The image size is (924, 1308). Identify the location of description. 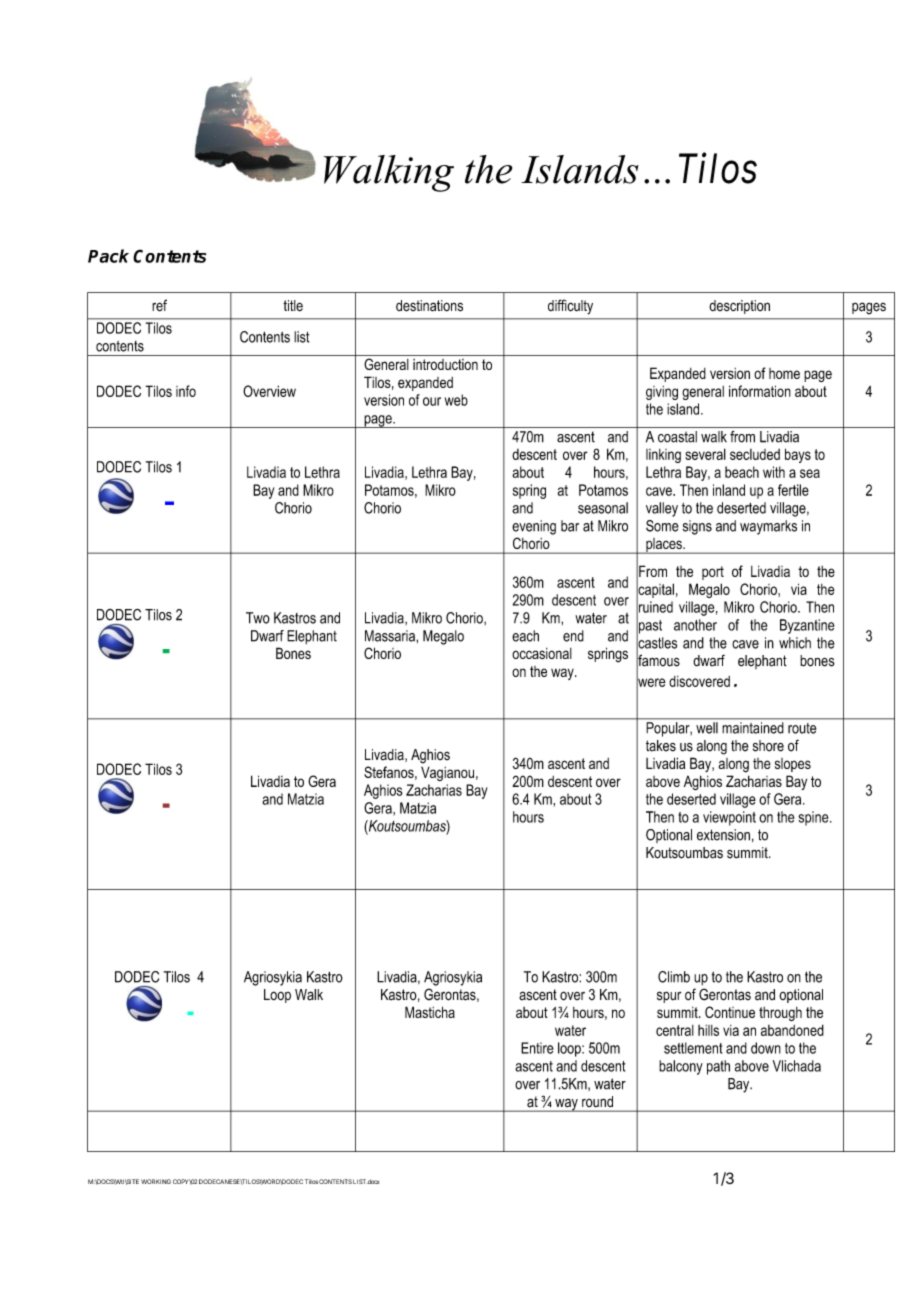
(739, 307).
